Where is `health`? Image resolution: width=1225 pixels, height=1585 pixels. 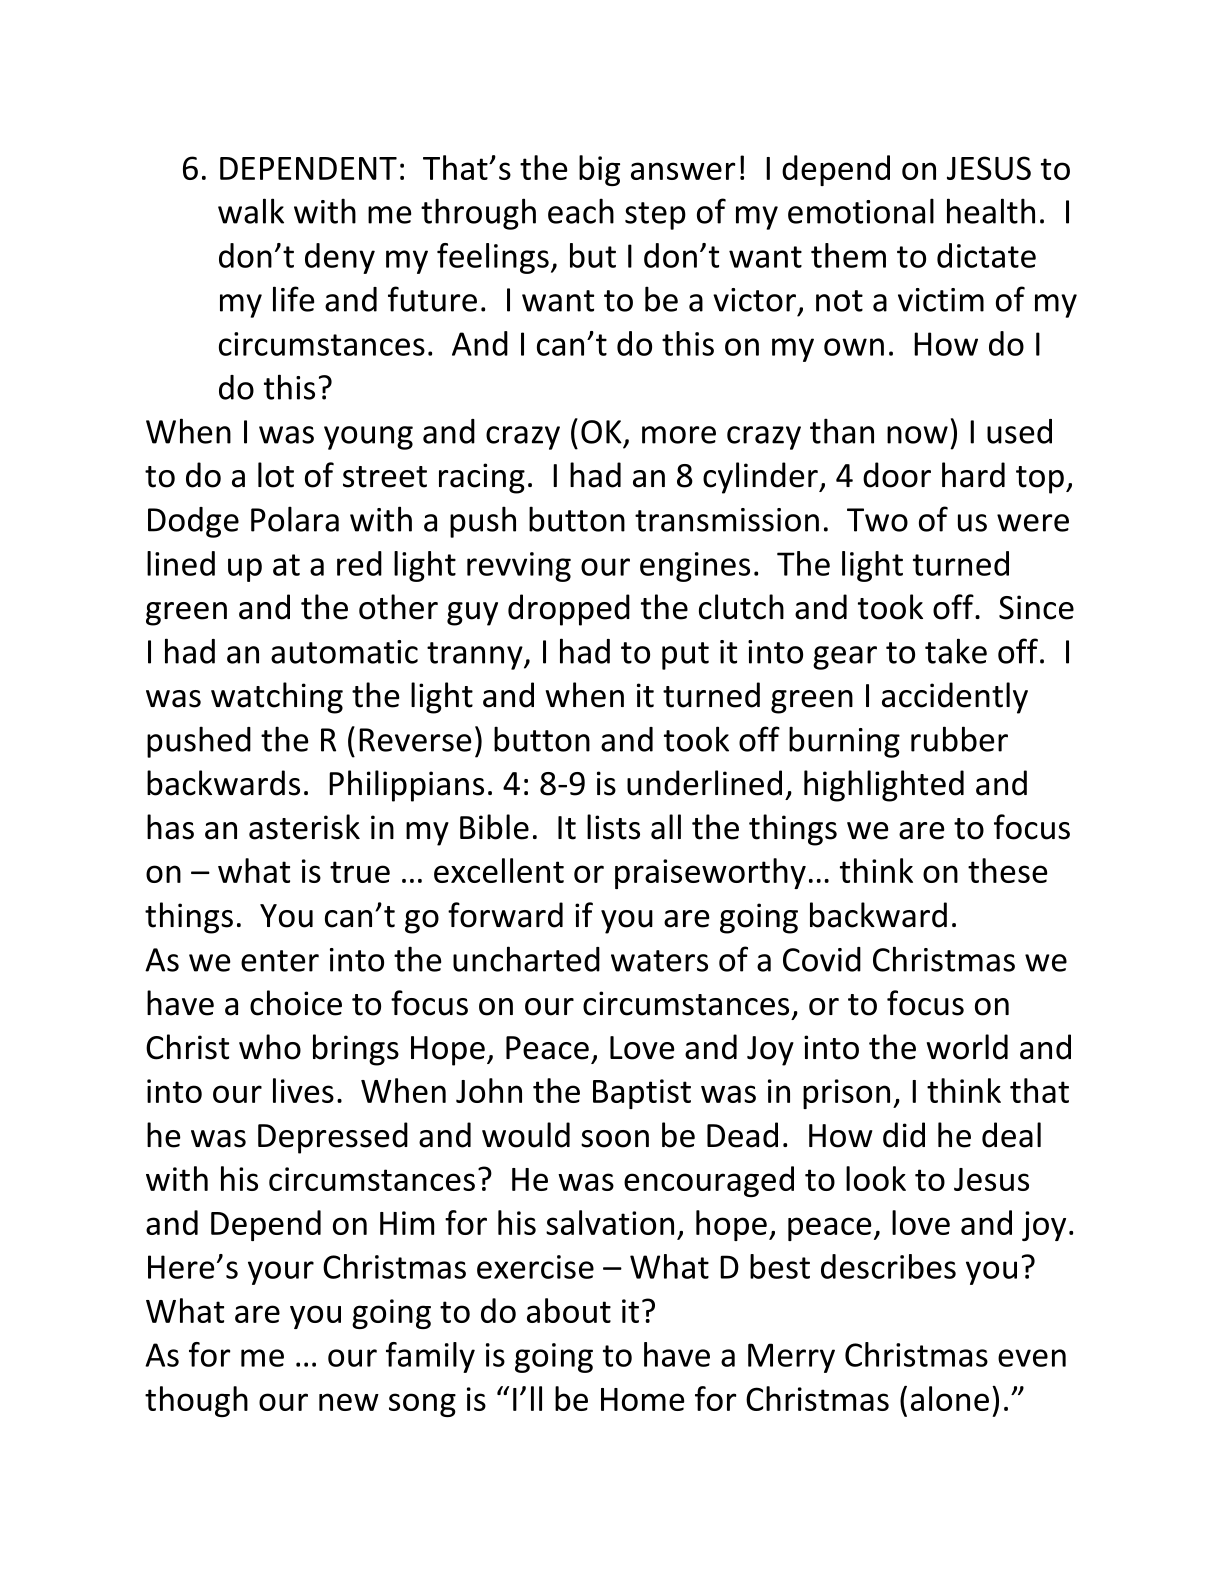
health is located at coordinates (991, 211).
